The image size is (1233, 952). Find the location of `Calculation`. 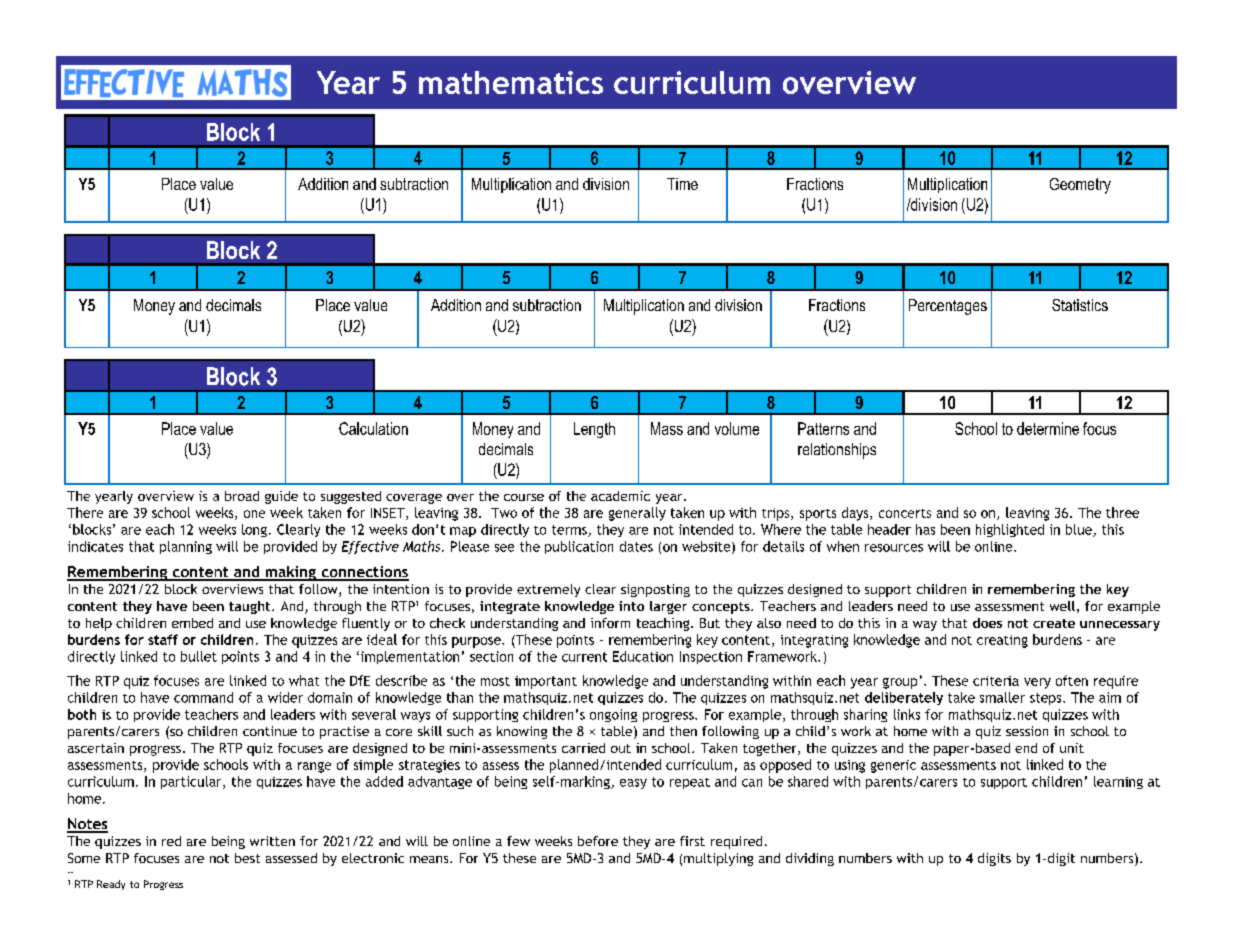

Calculation is located at coordinates (373, 428).
